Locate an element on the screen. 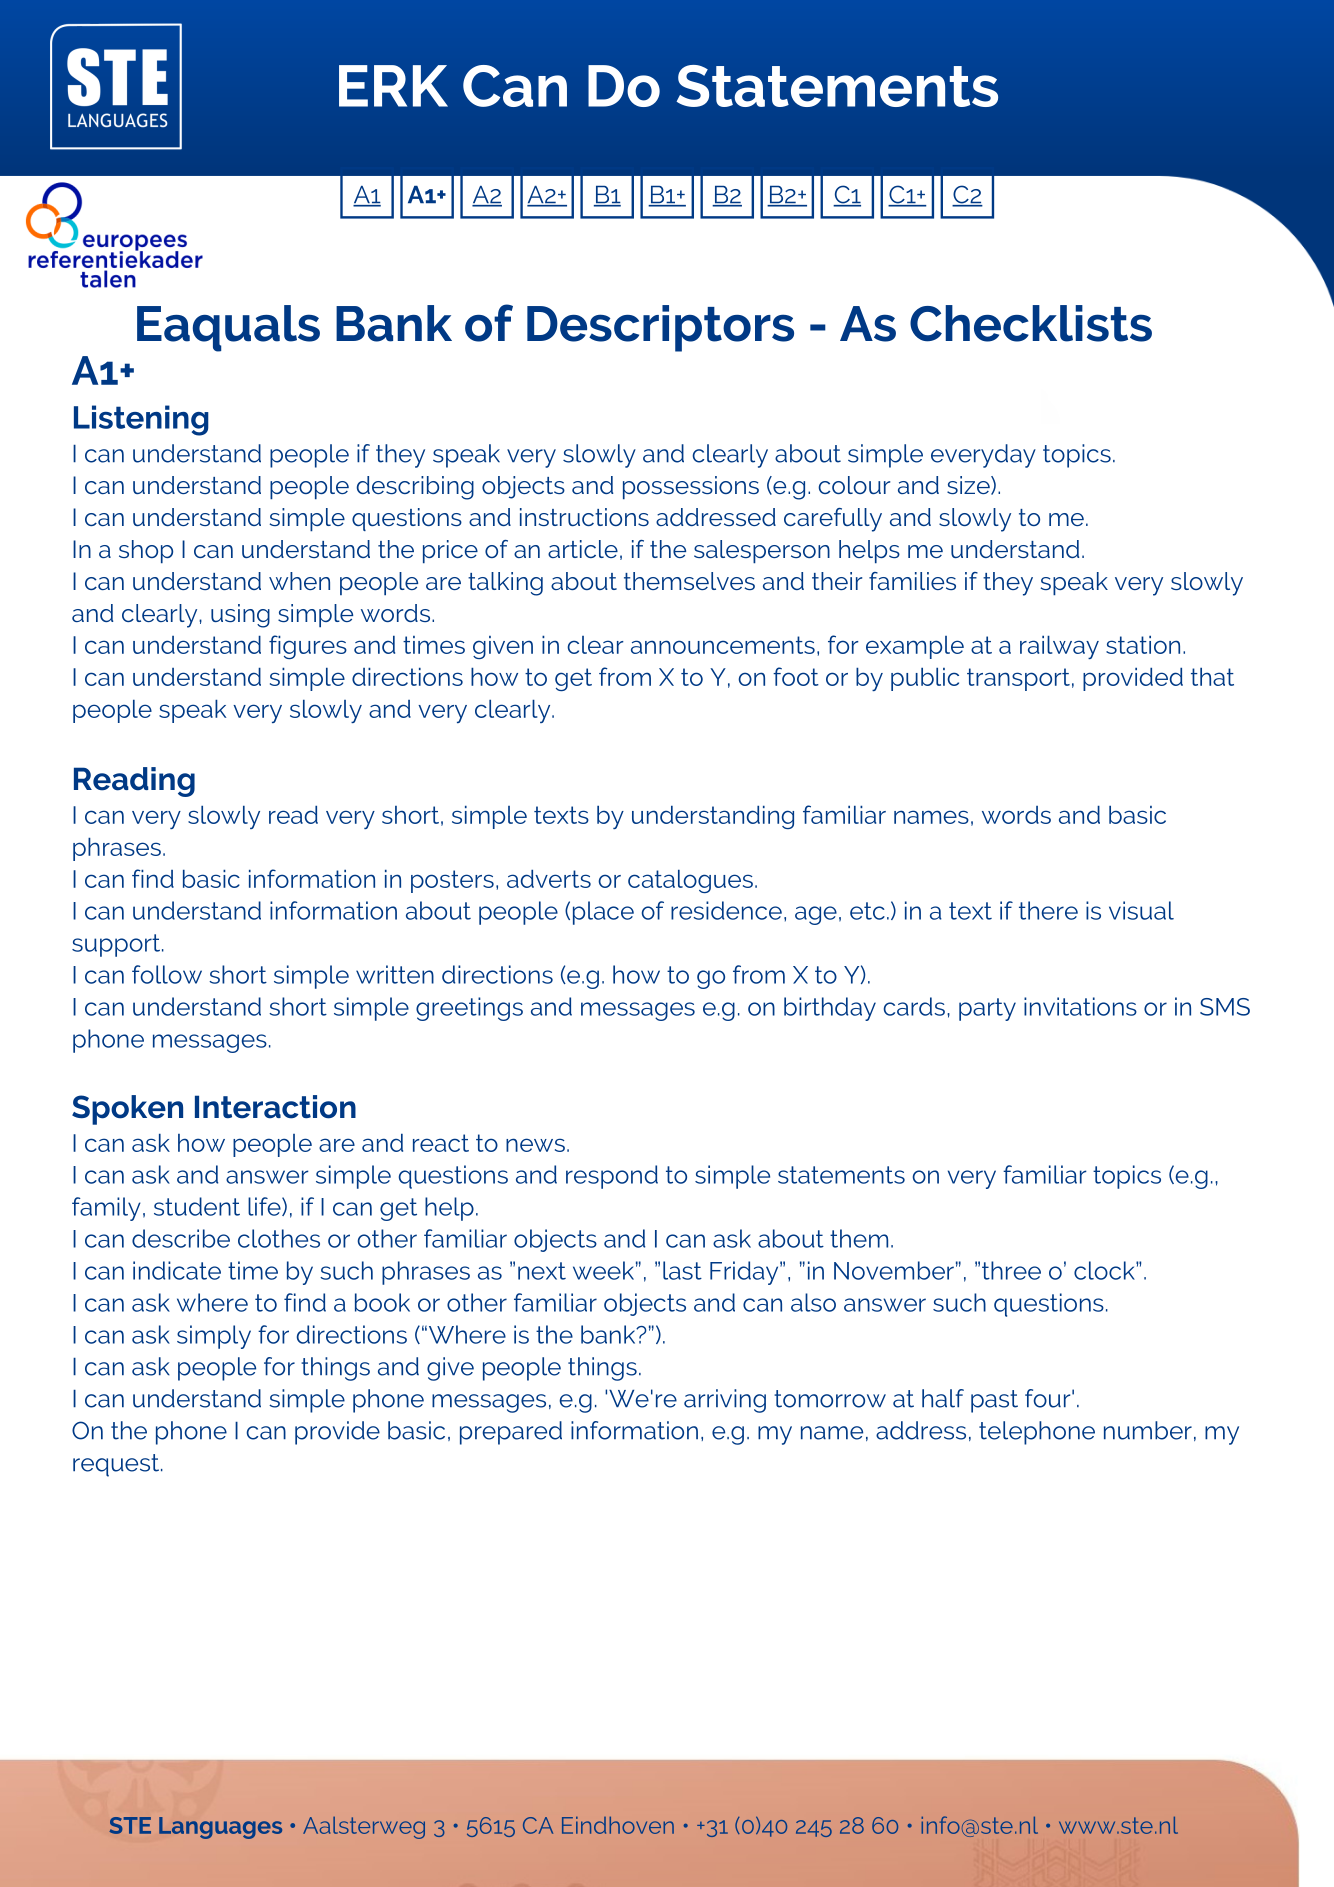 The width and height of the screenshot is (1334, 1887). number is located at coordinates (1148, 1430).
